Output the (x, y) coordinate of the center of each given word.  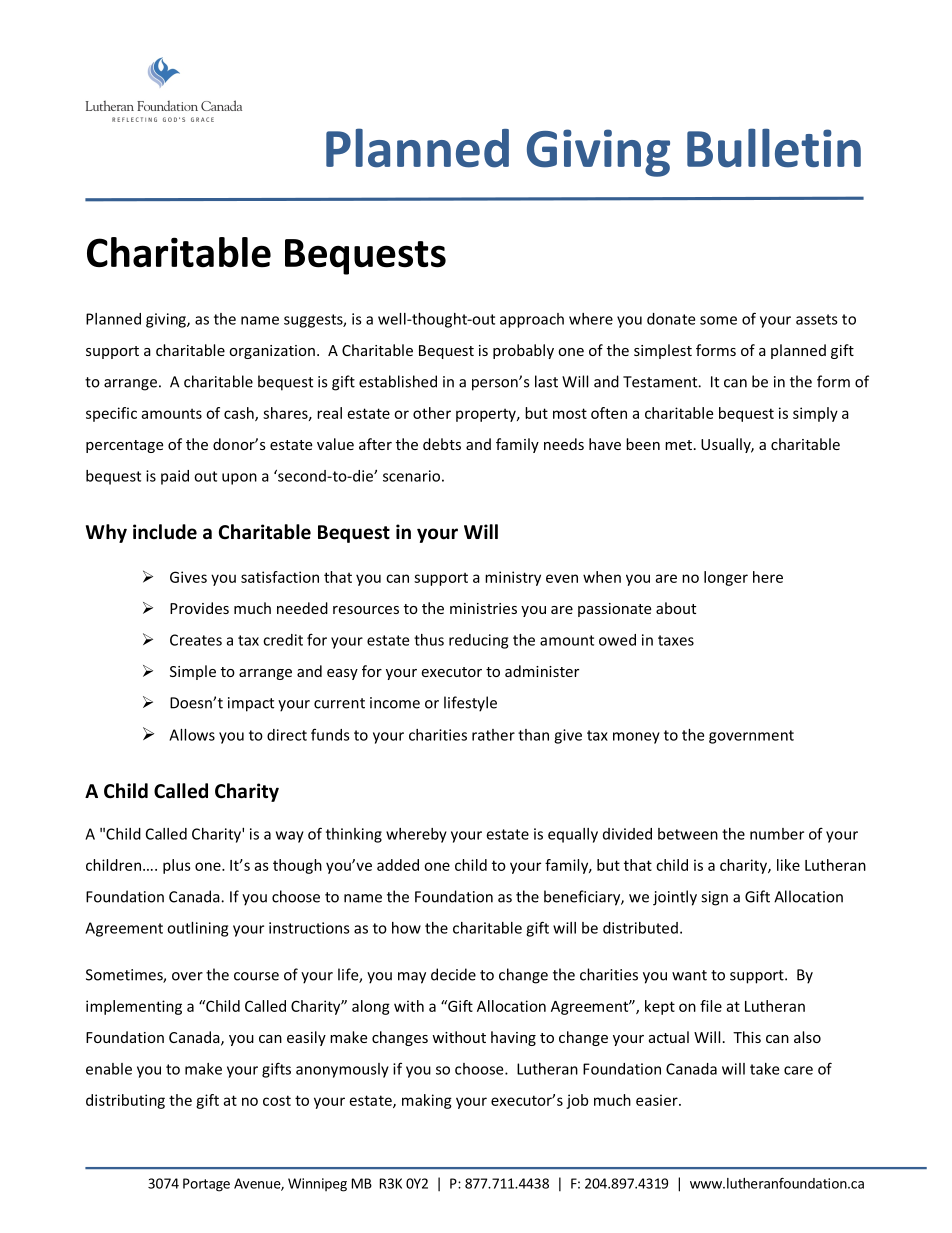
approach (532, 320)
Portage (206, 1185)
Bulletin (774, 148)
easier (658, 1100)
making (427, 1101)
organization (272, 352)
